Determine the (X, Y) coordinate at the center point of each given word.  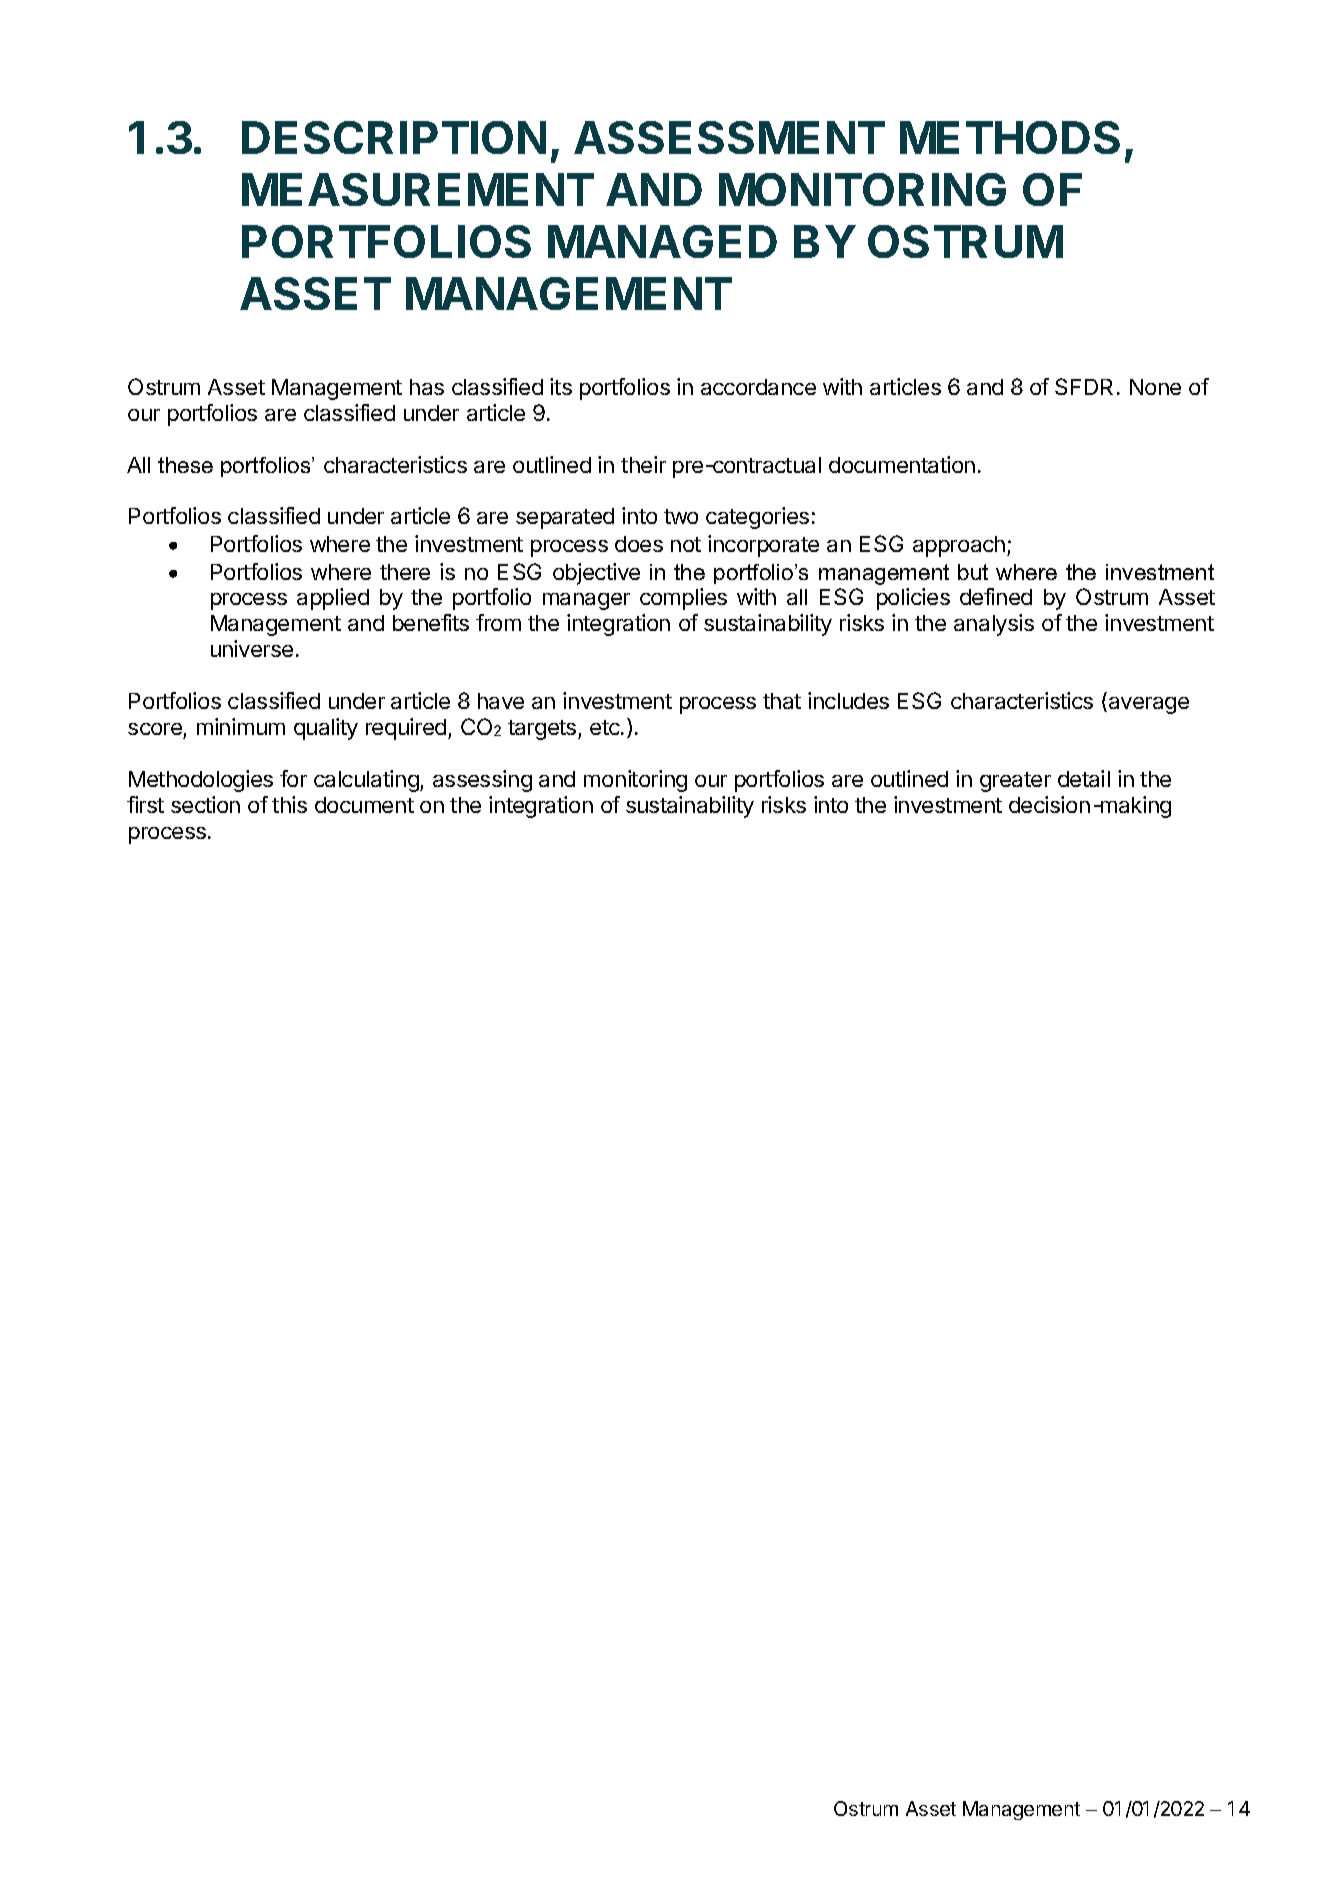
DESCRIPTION (394, 137)
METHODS (1010, 137)
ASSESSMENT (729, 137)
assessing (482, 781)
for (293, 778)
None (1155, 387)
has (427, 387)
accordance (758, 387)
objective (596, 574)
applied (333, 599)
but (973, 572)
